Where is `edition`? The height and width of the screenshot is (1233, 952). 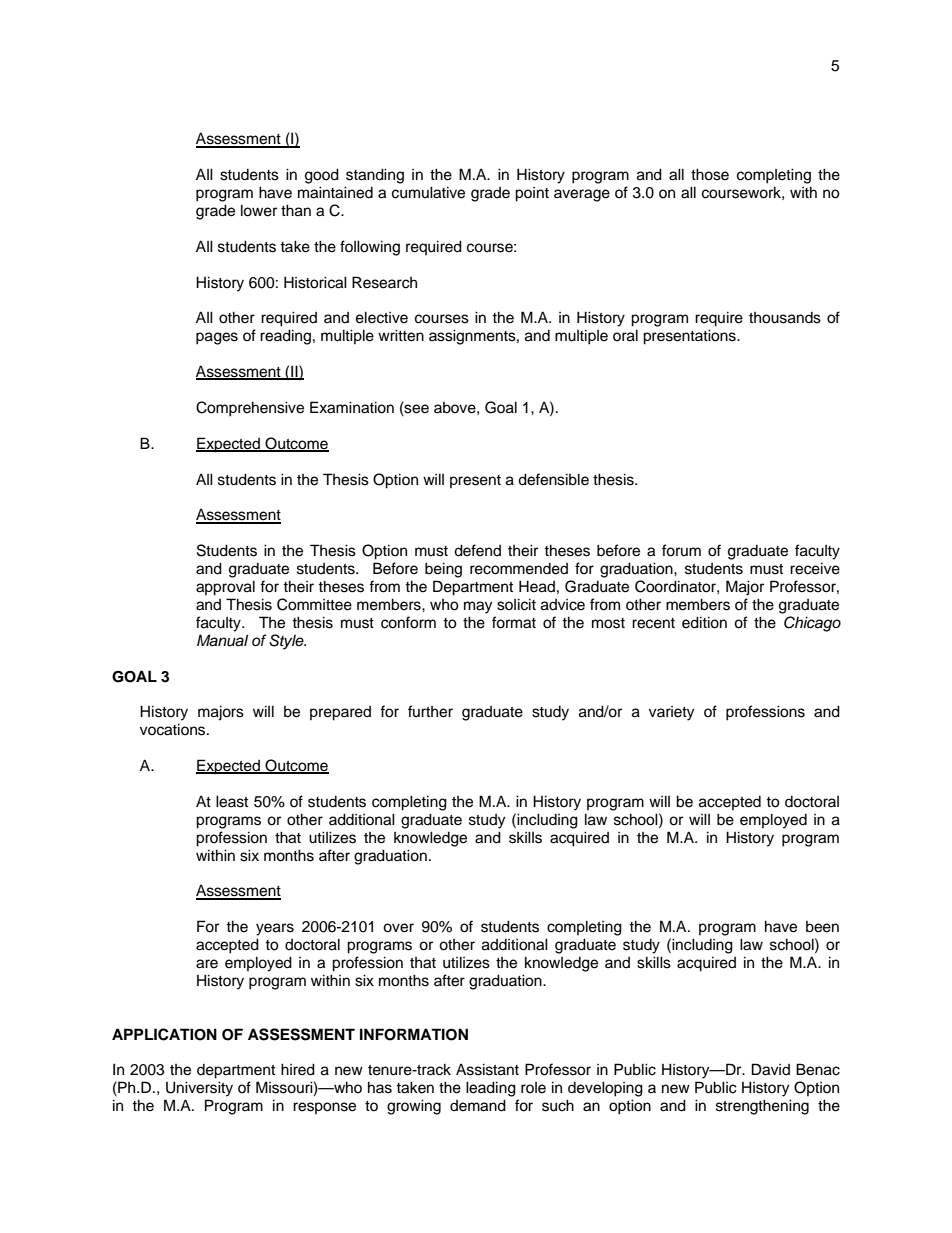 edition is located at coordinates (704, 622).
